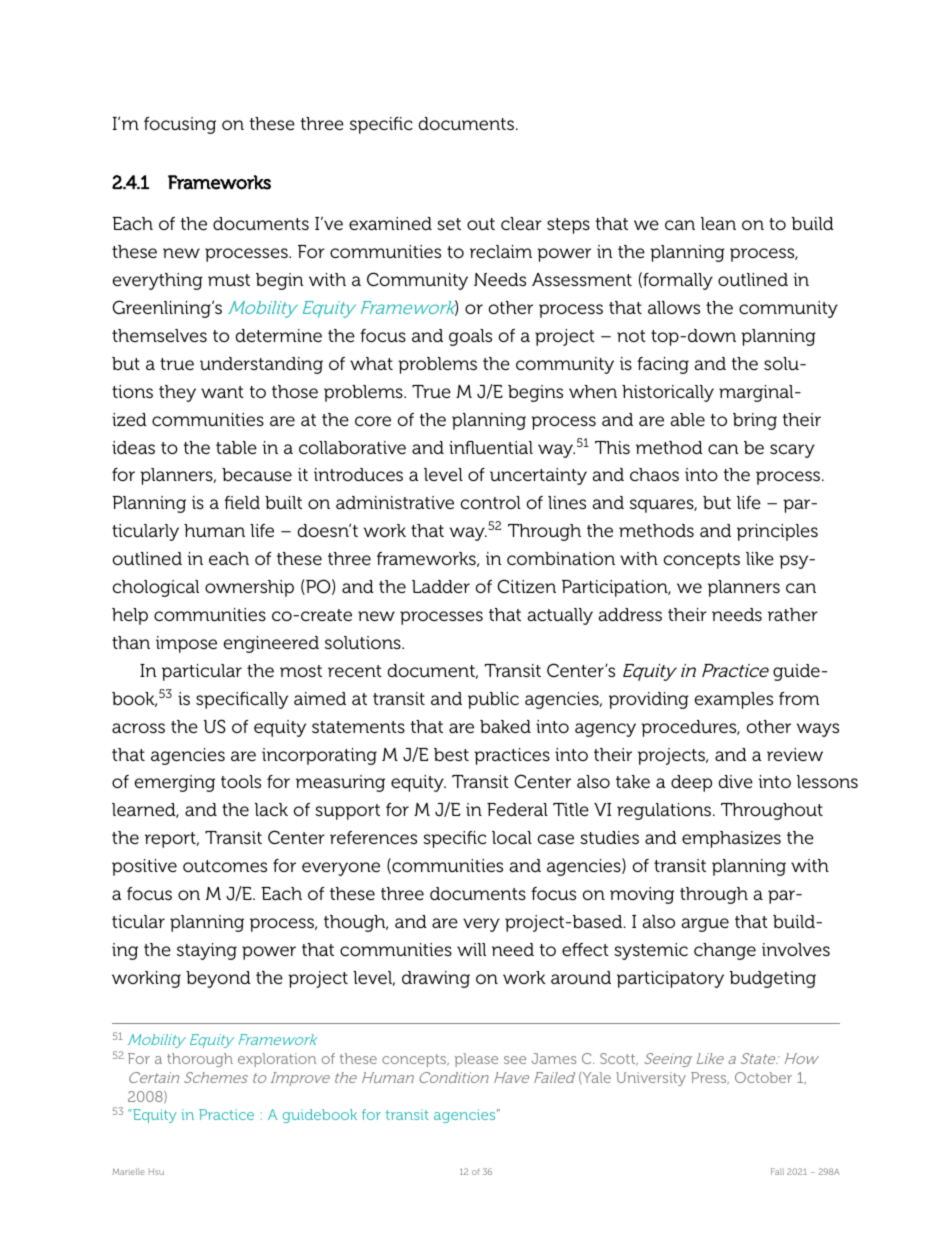 The height and width of the page is (1233, 952). Describe the element at coordinates (229, 280) in the page. I see `must` at that location.
